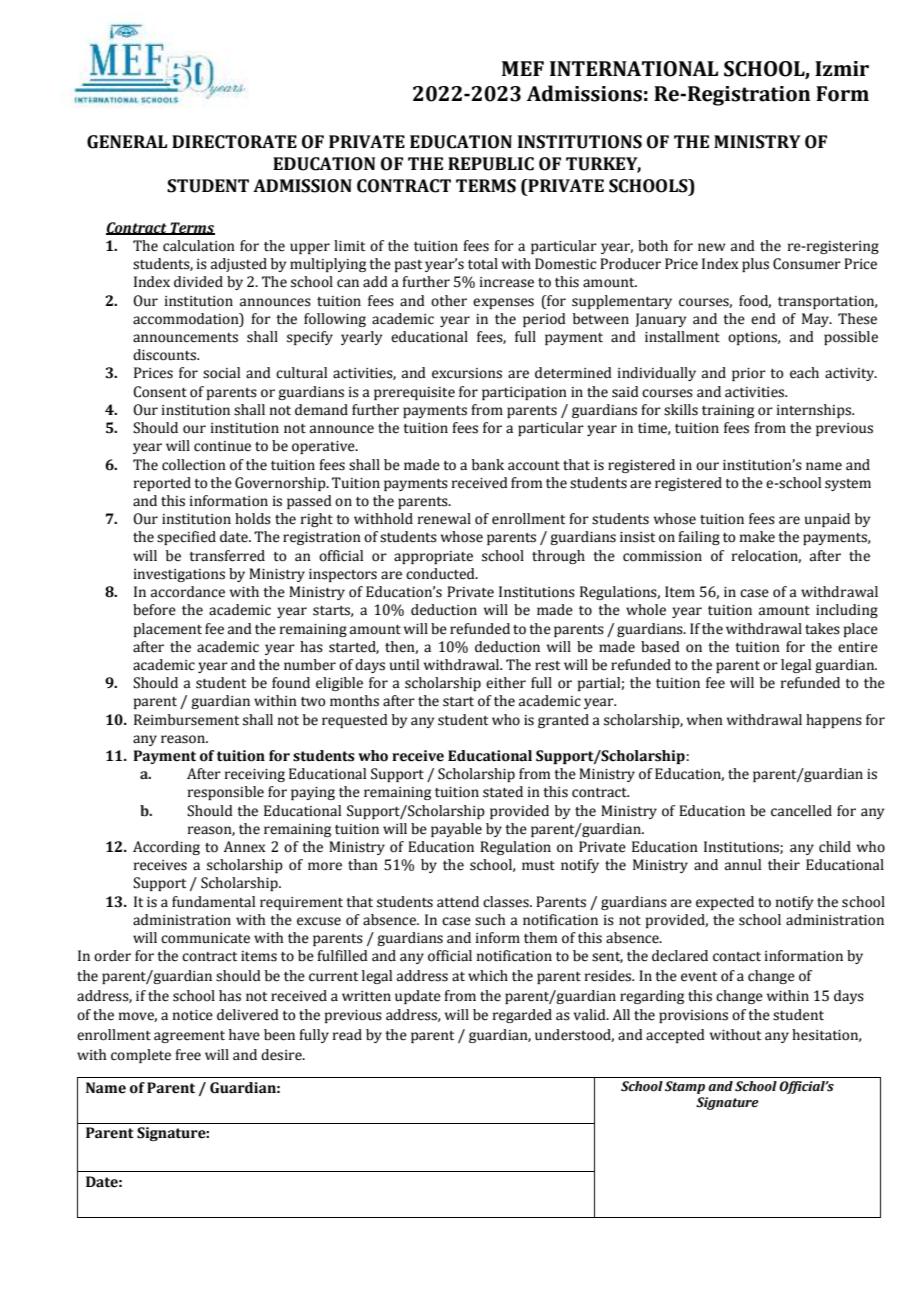  What do you see at coordinates (757, 537) in the screenshot?
I see `make` at bounding box center [757, 537].
